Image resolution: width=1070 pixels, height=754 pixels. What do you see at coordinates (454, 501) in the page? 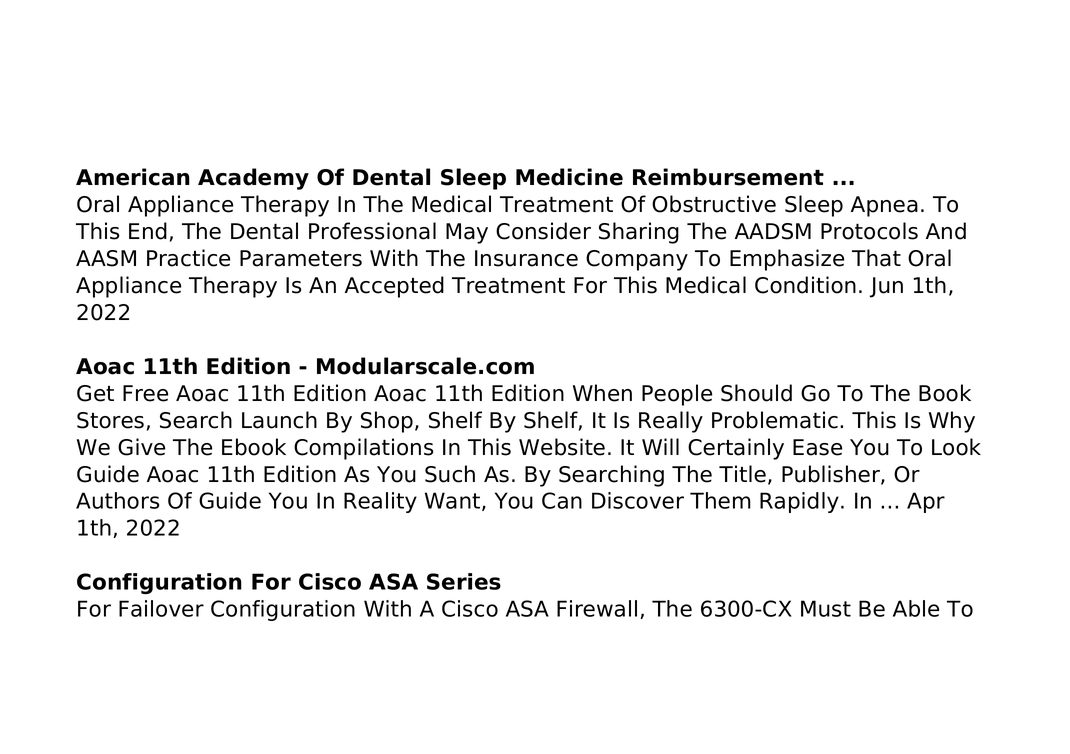
I see `Want` at bounding box center [454, 501].
